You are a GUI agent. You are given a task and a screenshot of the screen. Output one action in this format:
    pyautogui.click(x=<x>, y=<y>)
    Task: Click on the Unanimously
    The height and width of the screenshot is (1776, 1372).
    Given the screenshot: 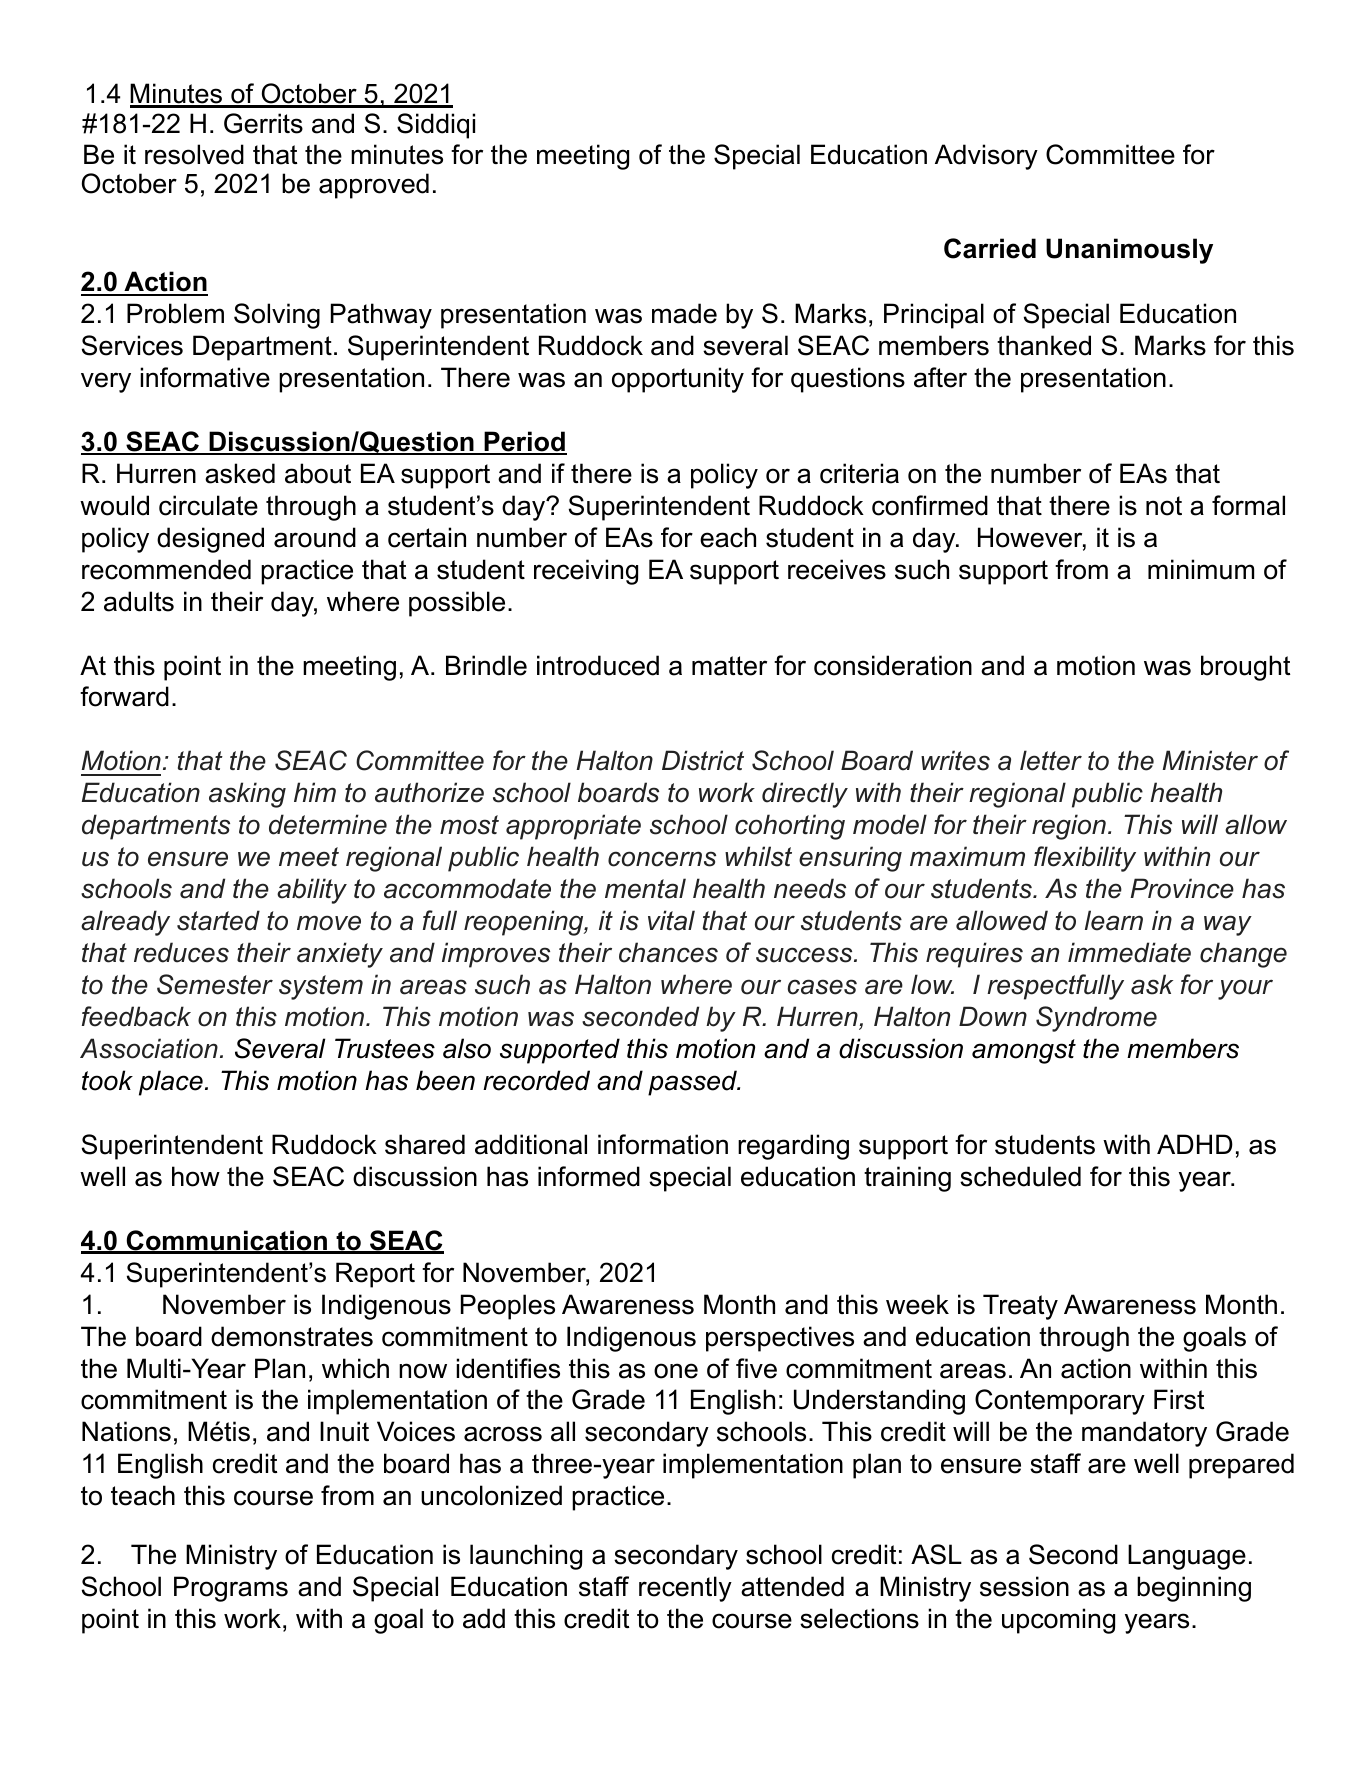 What is the action you would take?
    pyautogui.click(x=1129, y=251)
